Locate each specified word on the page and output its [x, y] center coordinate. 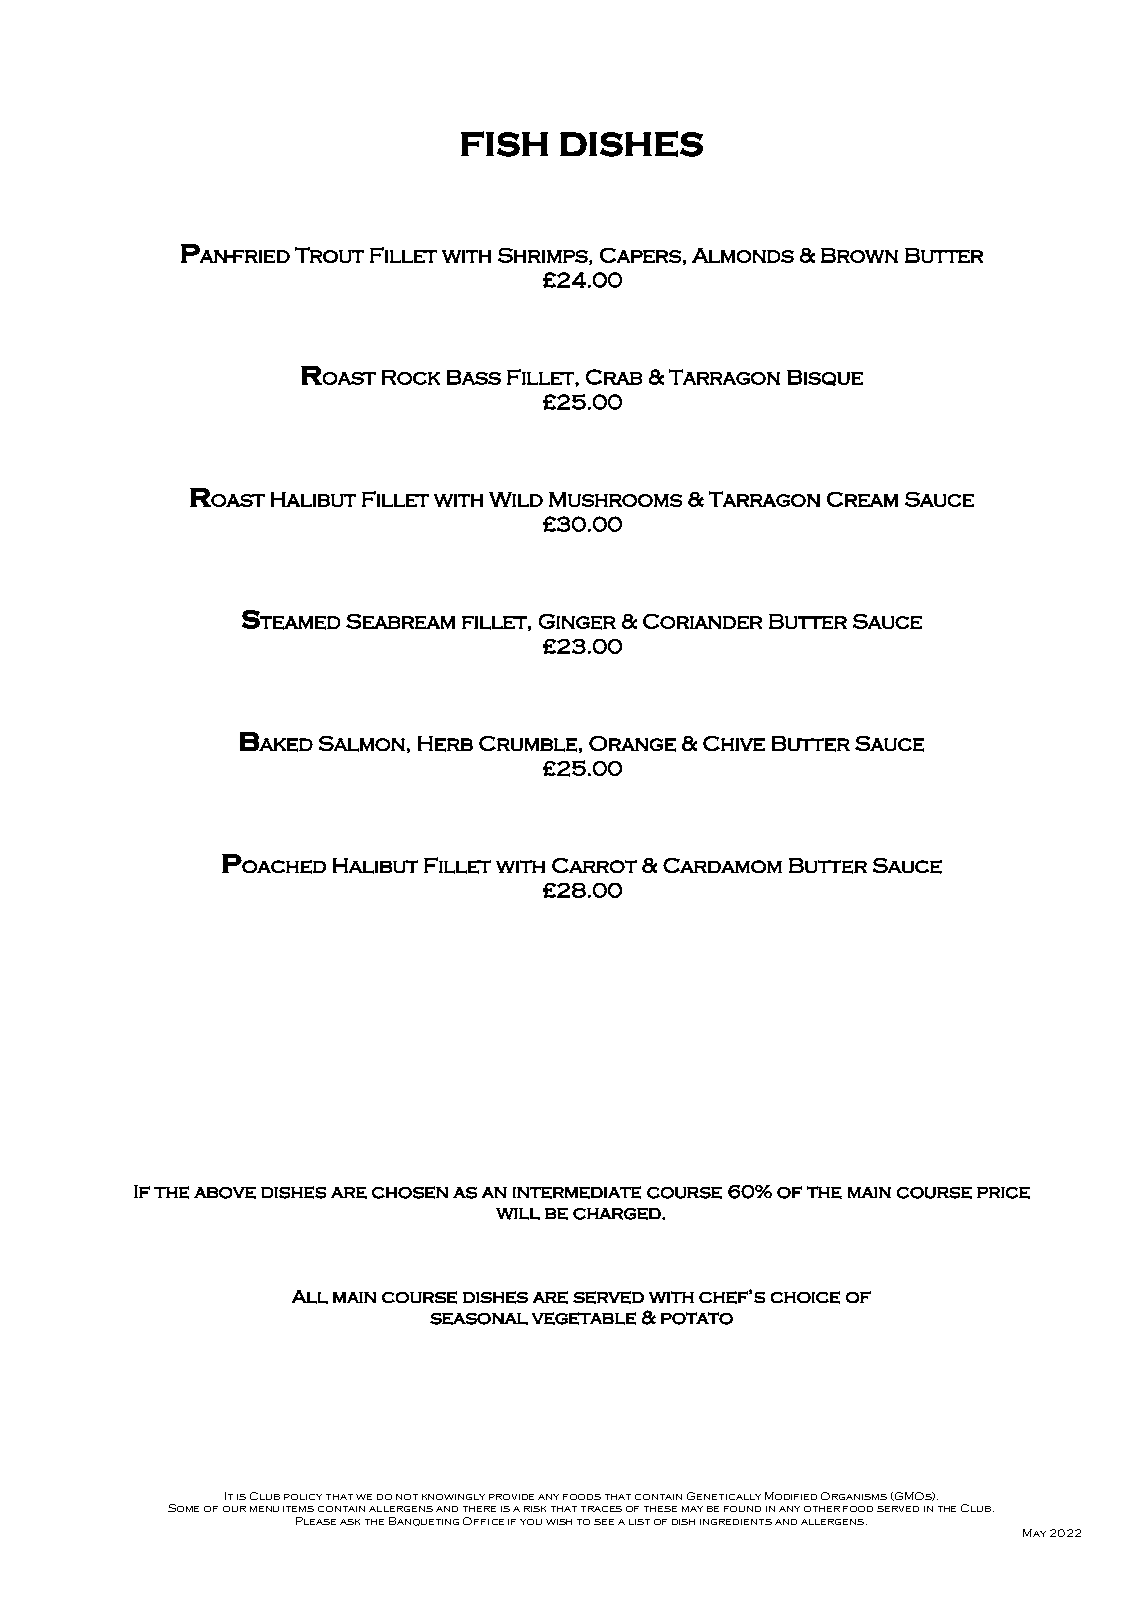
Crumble [528, 744]
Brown [859, 255]
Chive [734, 743]
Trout [329, 255]
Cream [862, 499]
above [225, 1193]
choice [805, 1297]
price [1003, 1193]
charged [618, 1214]
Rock [411, 377]
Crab [614, 377]
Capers [640, 255]
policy [303, 1497]
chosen [410, 1192]
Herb [445, 744]
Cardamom [722, 865]
